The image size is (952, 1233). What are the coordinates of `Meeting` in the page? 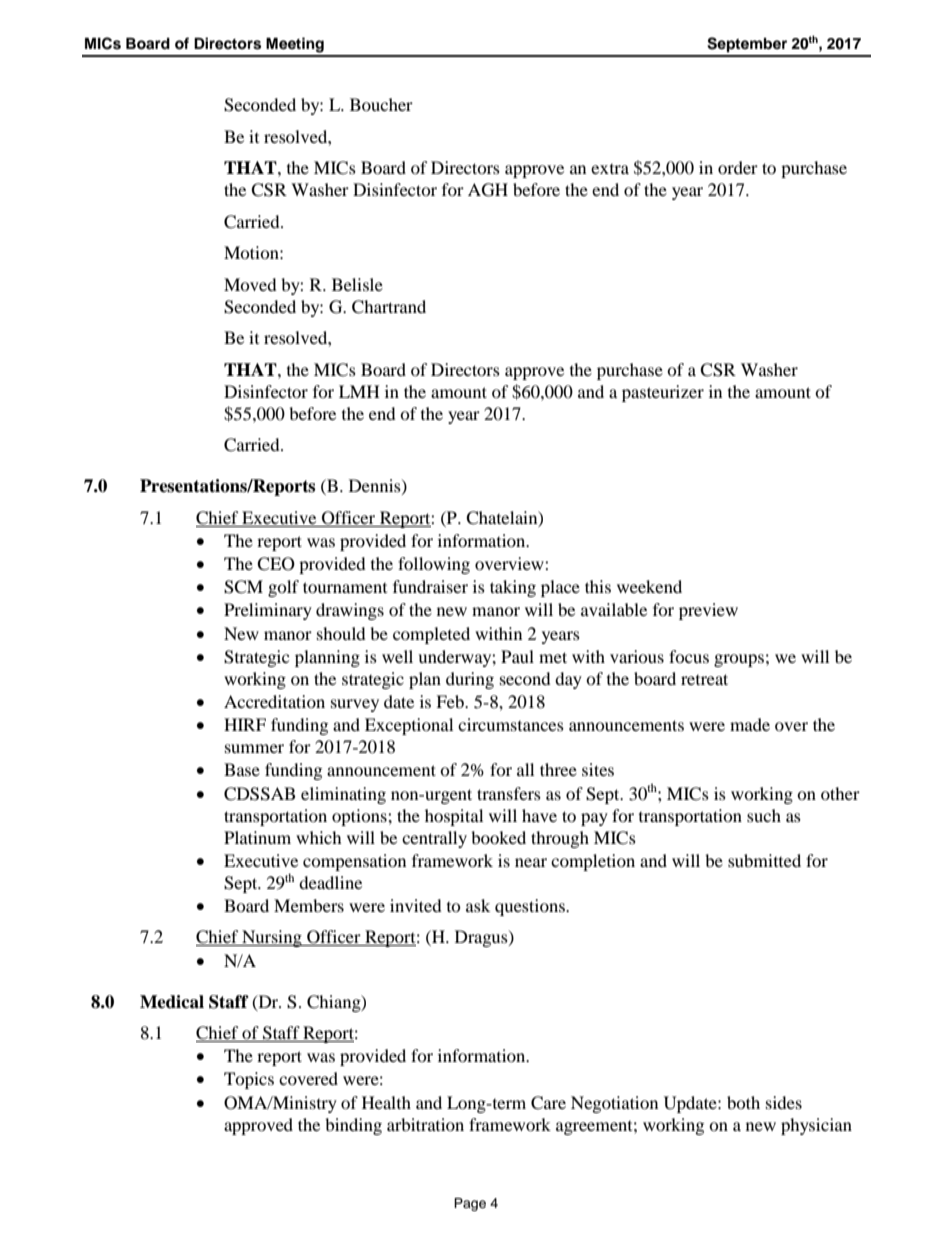 It's located at (295, 45).
